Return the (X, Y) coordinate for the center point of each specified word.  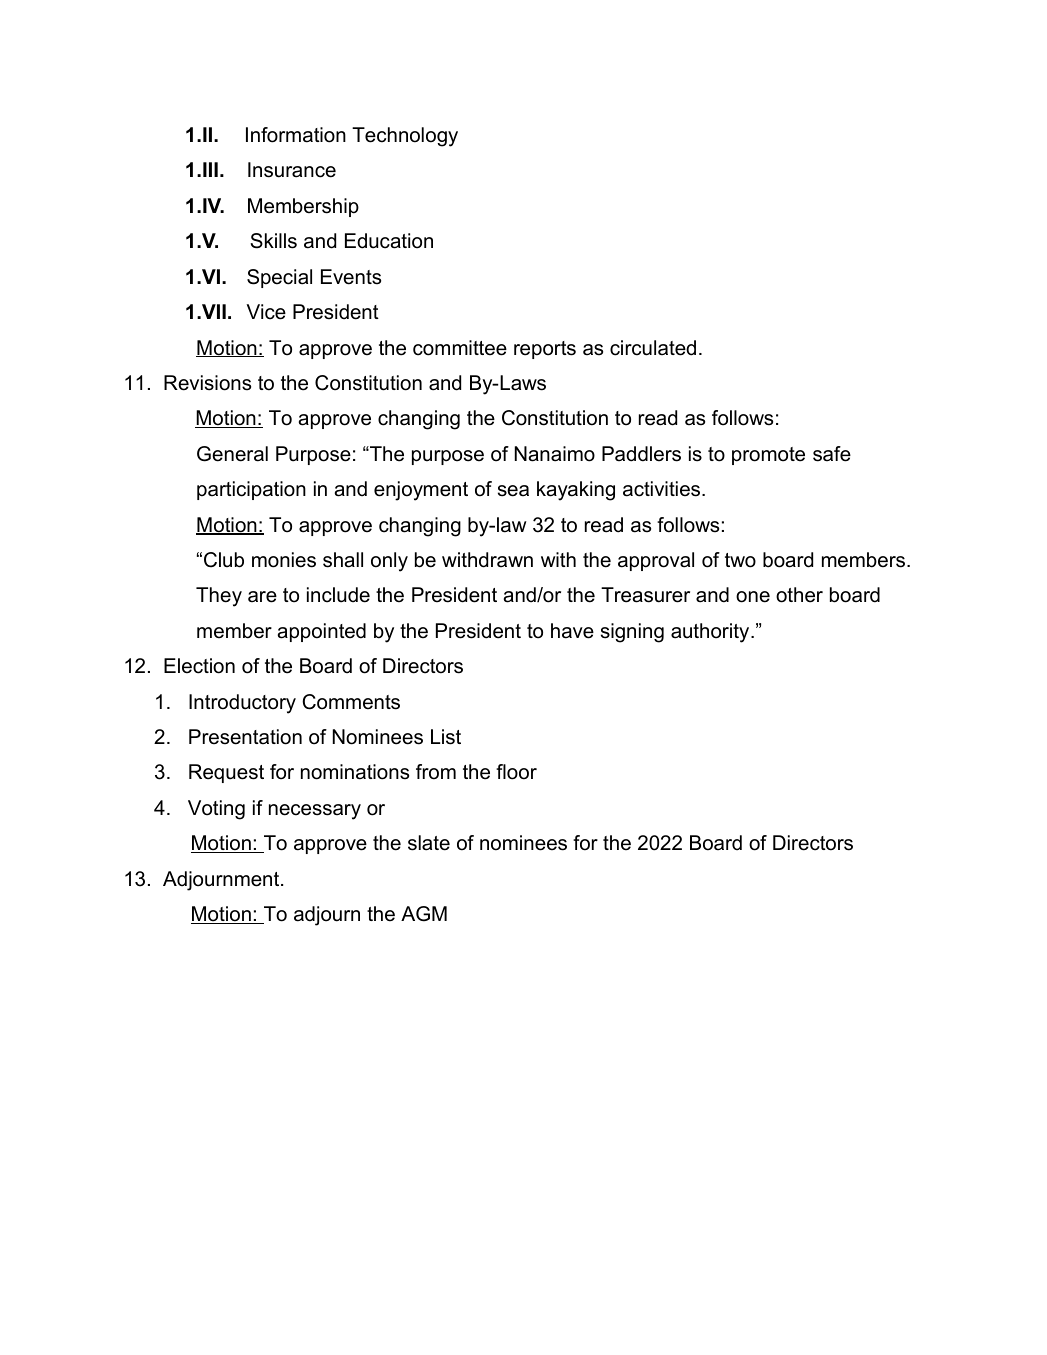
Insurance (292, 170)
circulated (653, 348)
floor (516, 772)
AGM (424, 914)
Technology (405, 137)
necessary (315, 812)
